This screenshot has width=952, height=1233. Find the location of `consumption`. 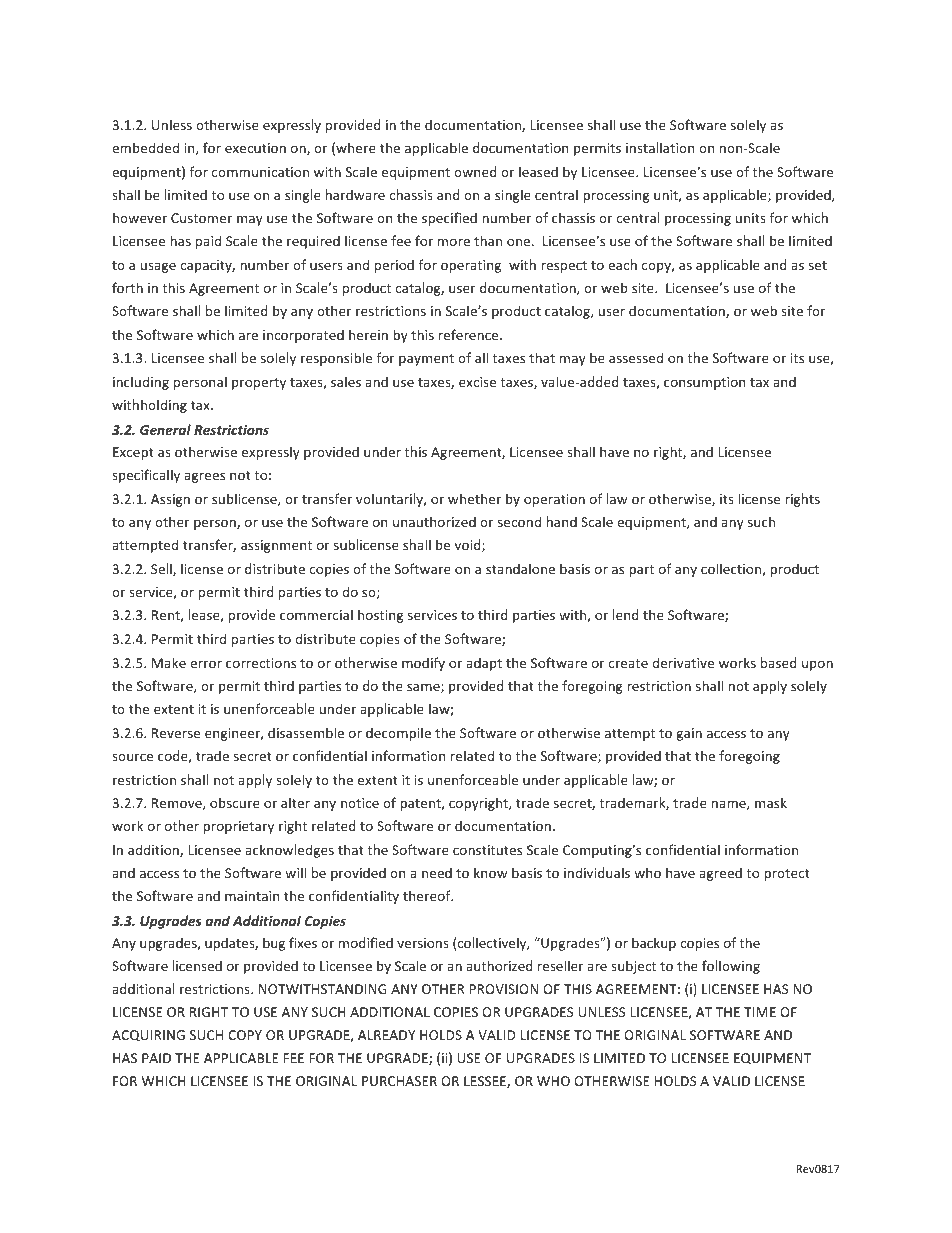

consumption is located at coordinates (704, 383).
